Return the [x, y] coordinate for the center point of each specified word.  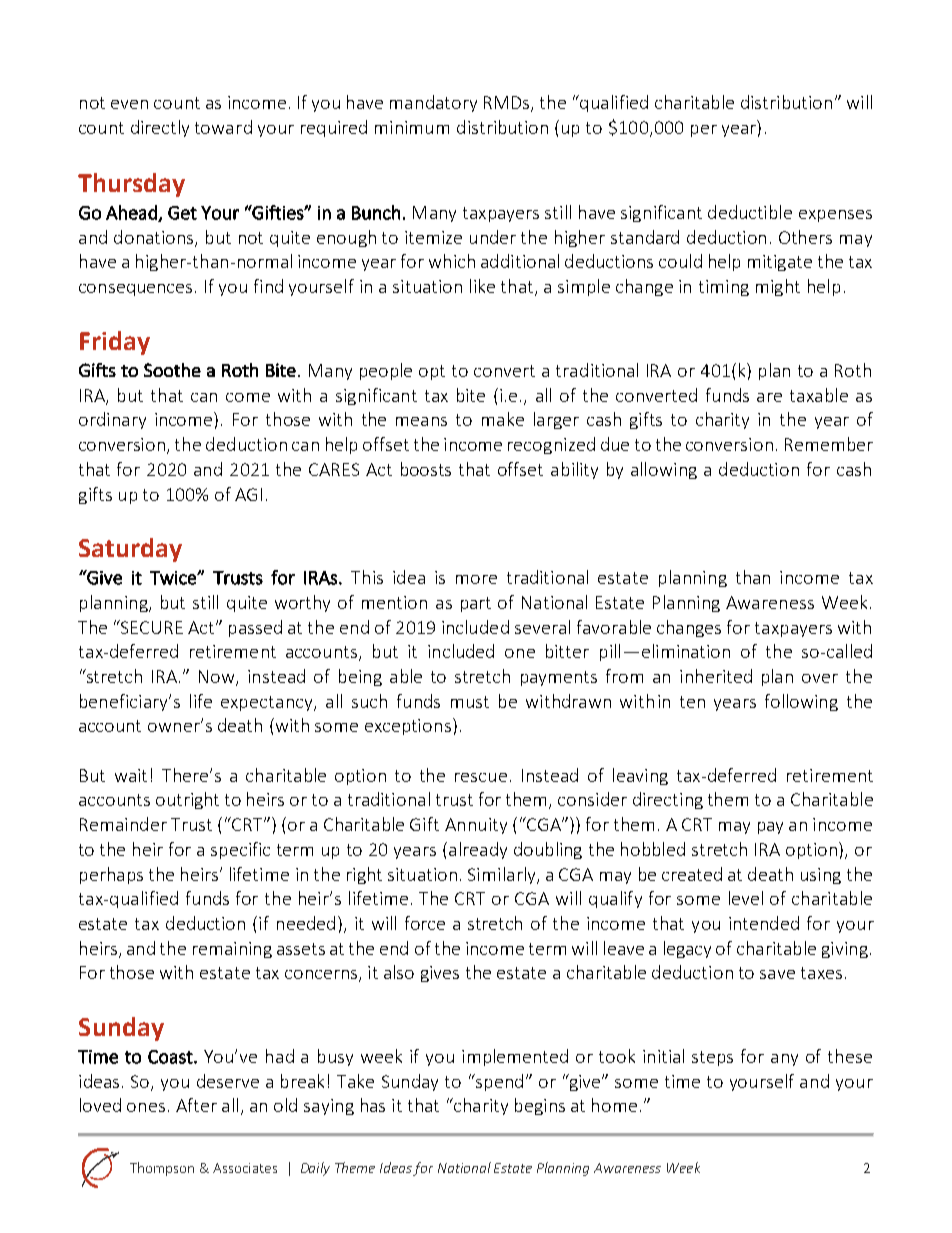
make [503, 419]
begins [540, 1106]
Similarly [503, 875]
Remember [829, 444]
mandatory [433, 103]
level [746, 898]
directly [160, 128]
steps [712, 1058]
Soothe [172, 370]
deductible [750, 212]
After [196, 1105]
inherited [716, 676]
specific [240, 850]
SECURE [151, 627]
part [476, 604]
